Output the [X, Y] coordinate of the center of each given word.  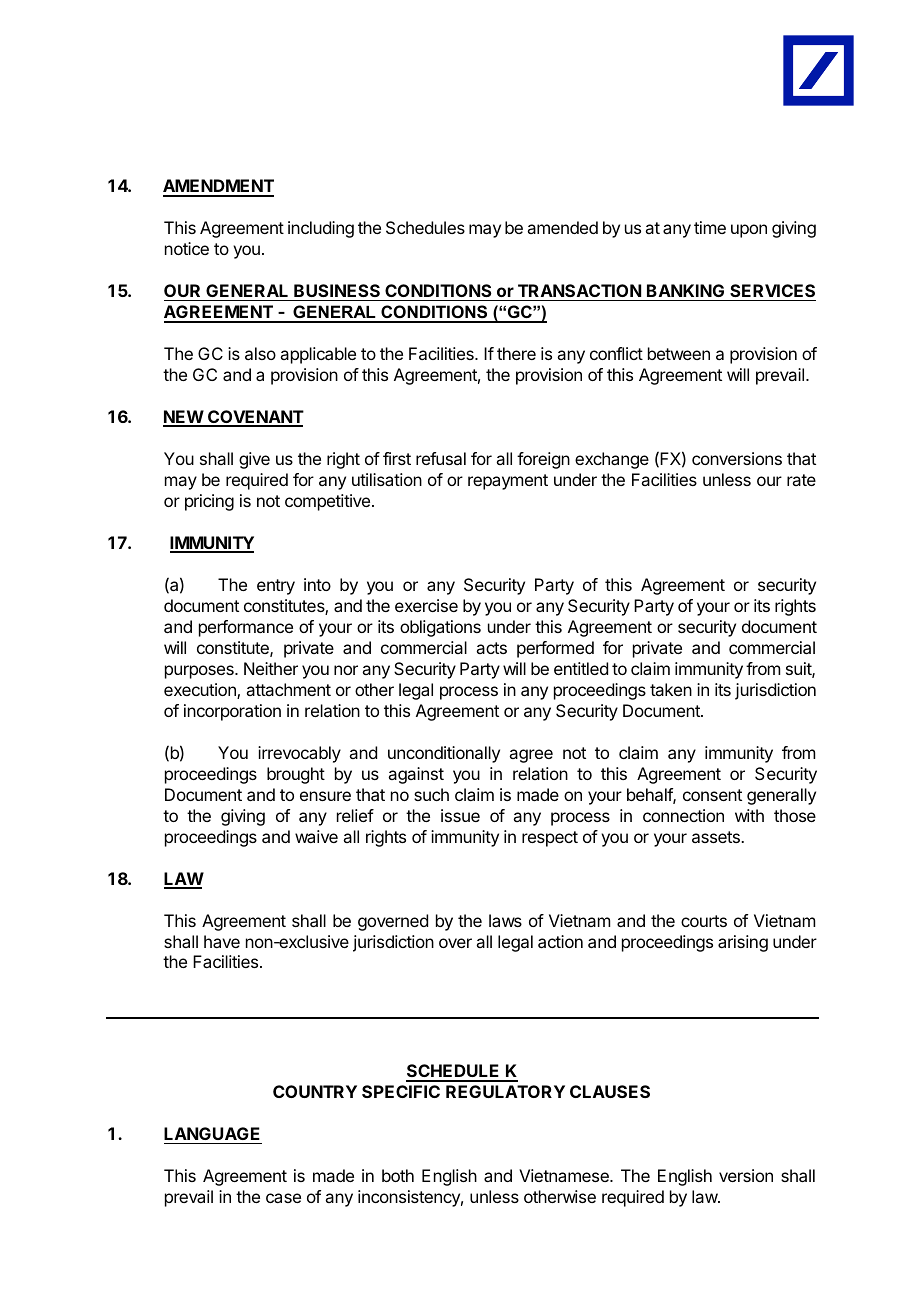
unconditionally [444, 754]
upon [749, 231]
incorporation [232, 712]
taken [671, 689]
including [321, 229]
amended [562, 227]
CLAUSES [610, 1091]
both [398, 1175]
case [283, 1198]
